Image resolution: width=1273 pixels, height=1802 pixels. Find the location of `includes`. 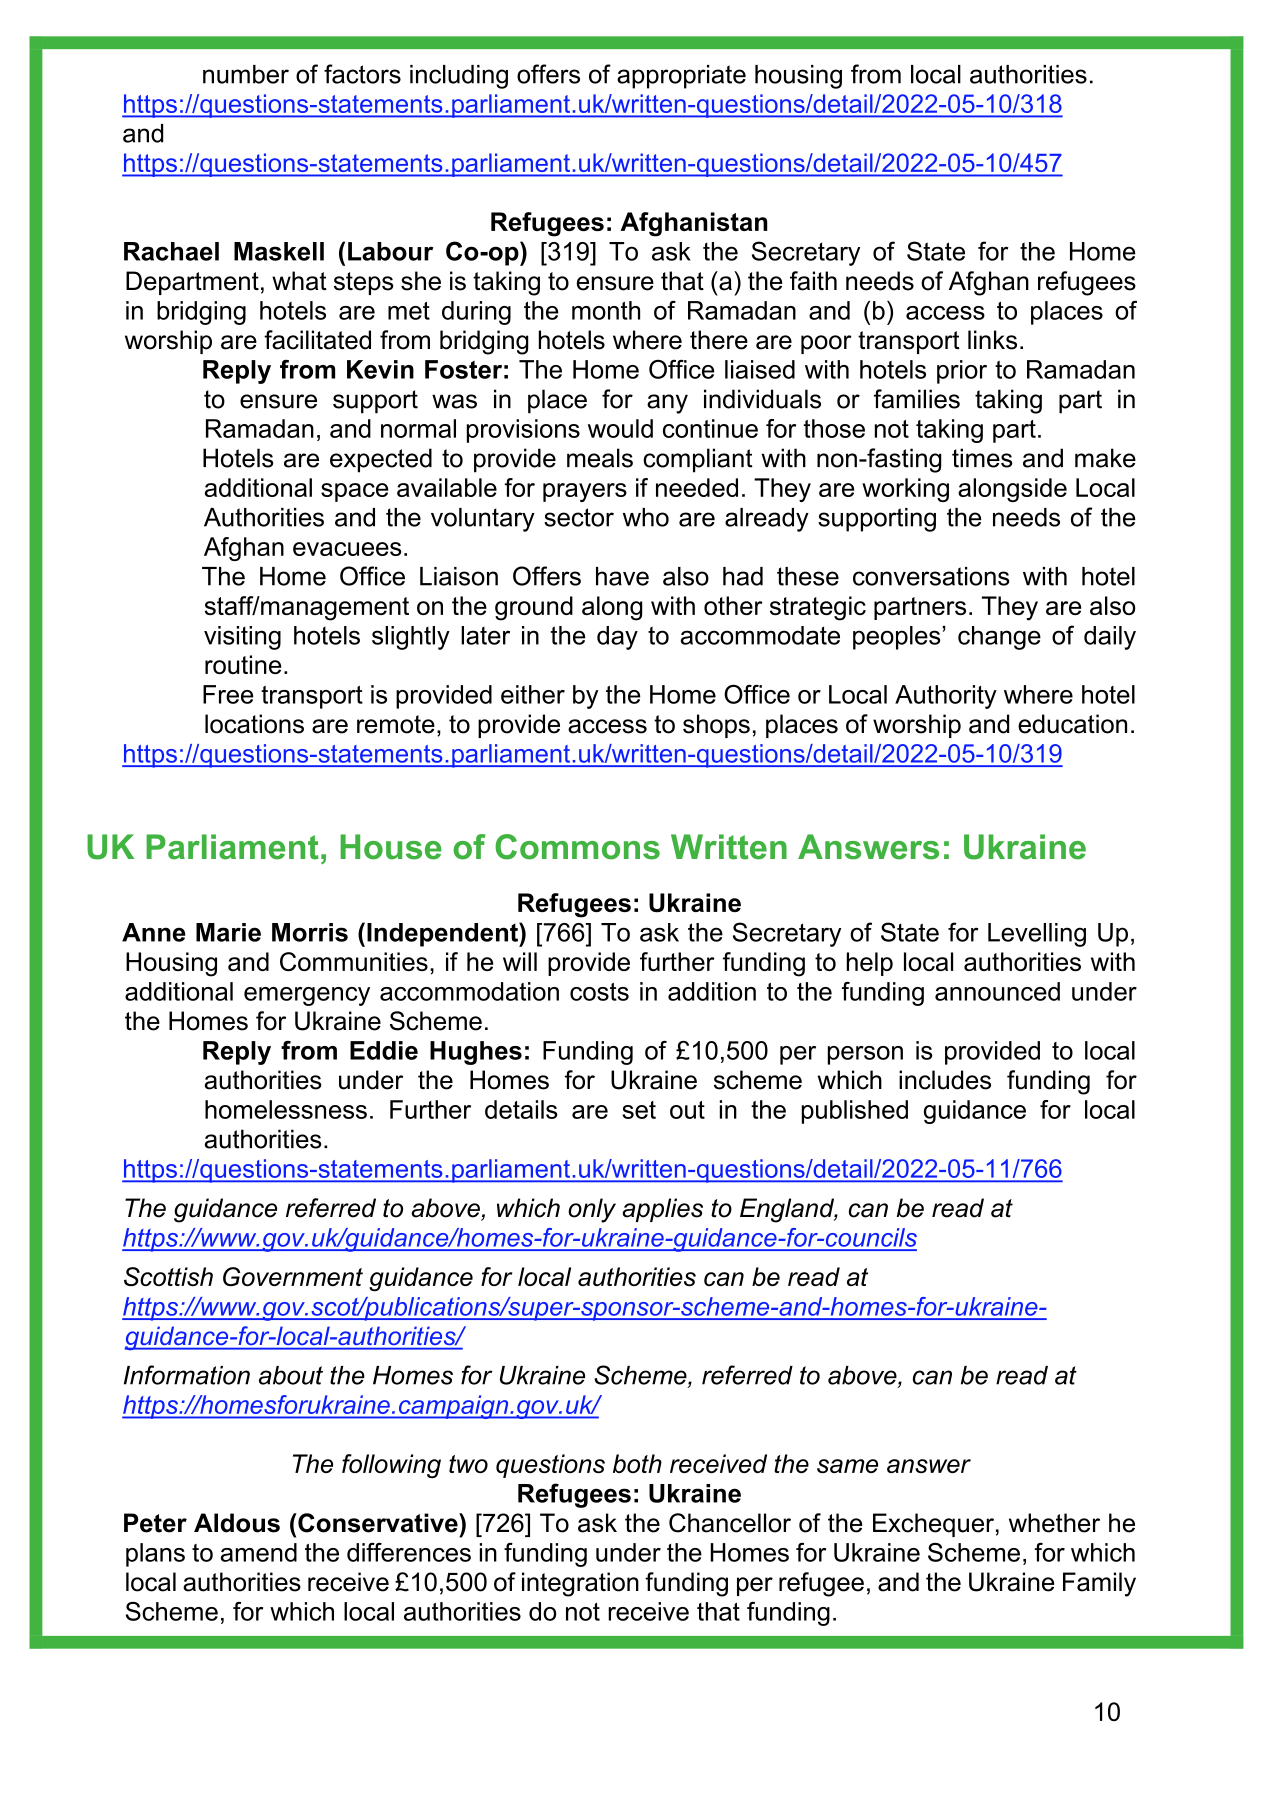

includes is located at coordinates (945, 1080).
